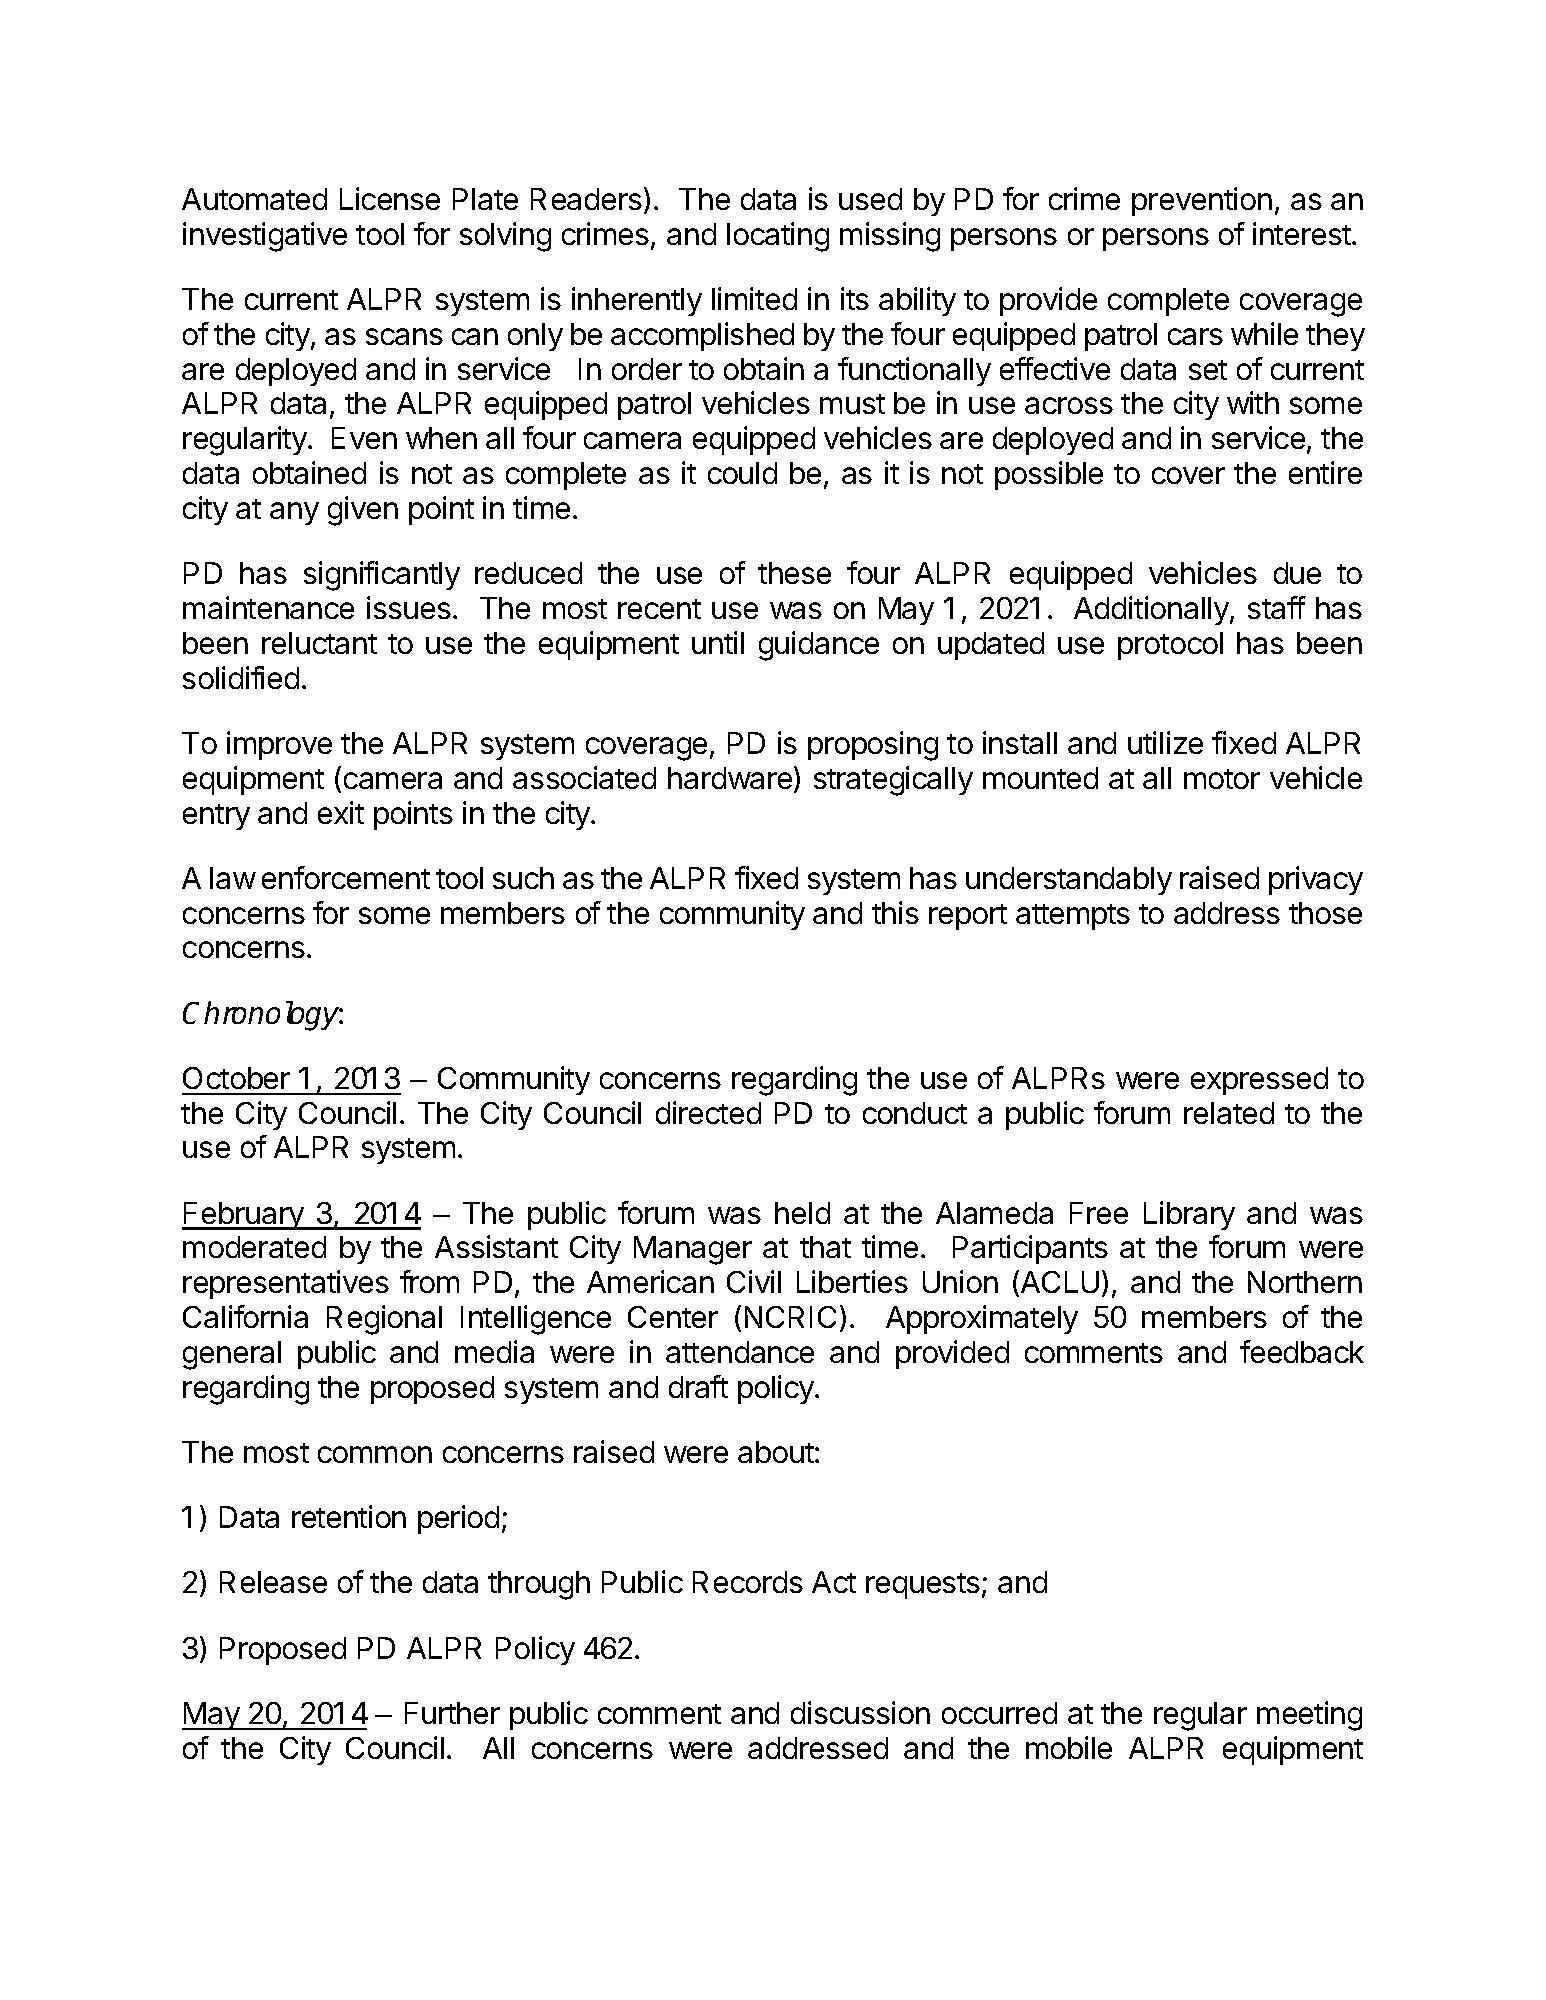  What do you see at coordinates (452, 1713) in the screenshot?
I see `Further` at bounding box center [452, 1713].
